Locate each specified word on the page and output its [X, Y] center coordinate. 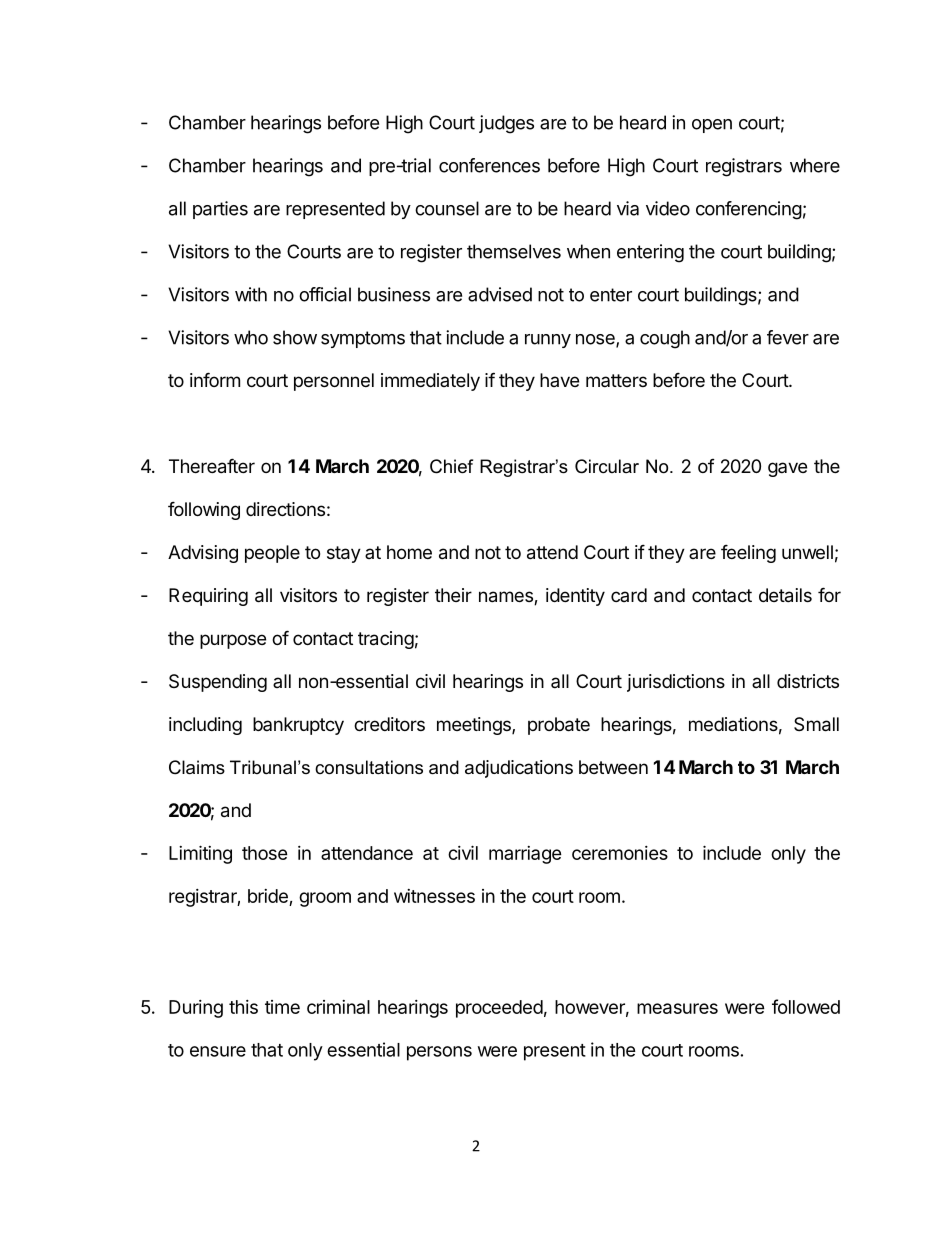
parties [220, 210]
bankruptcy [298, 726]
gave [787, 469]
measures [677, 1008]
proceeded [499, 1009]
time [282, 1007]
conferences [489, 165]
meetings [475, 726]
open [712, 126]
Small [816, 724]
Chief [451, 466]
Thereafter [212, 466]
